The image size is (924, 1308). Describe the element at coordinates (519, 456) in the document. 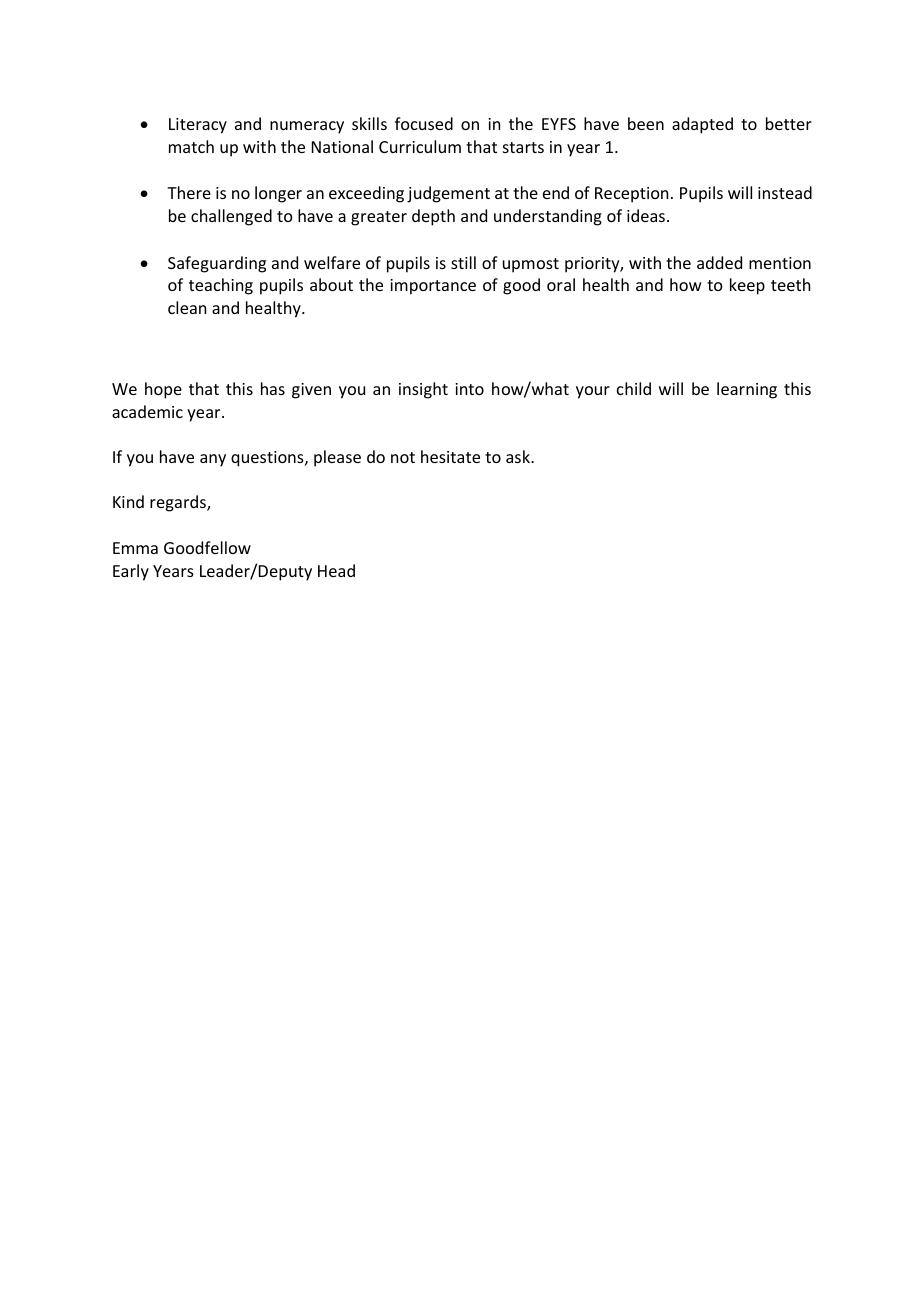

I see `ask` at that location.
